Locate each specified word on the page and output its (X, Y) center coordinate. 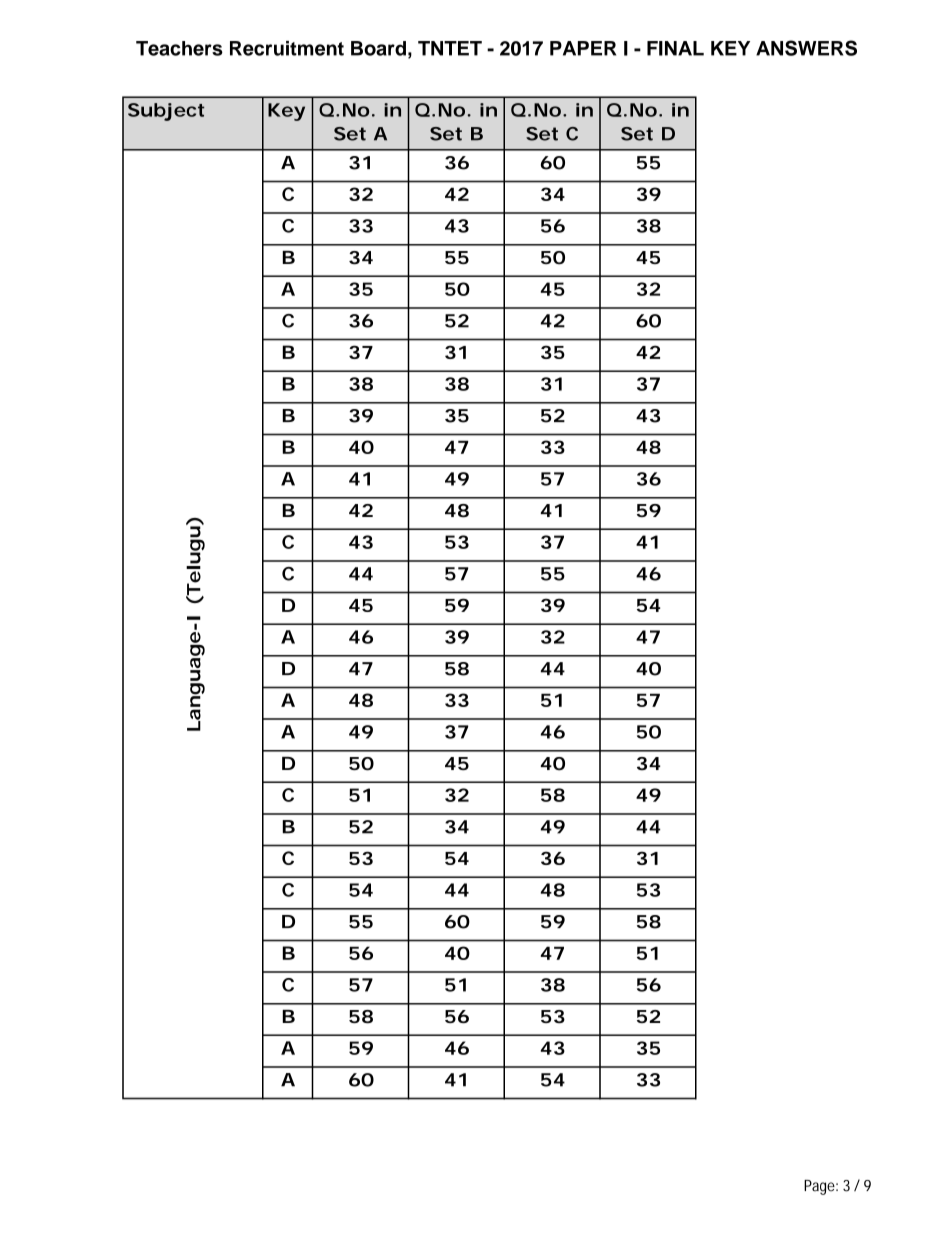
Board (378, 48)
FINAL (675, 48)
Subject (166, 112)
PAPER (583, 48)
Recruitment (287, 48)
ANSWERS (806, 48)
